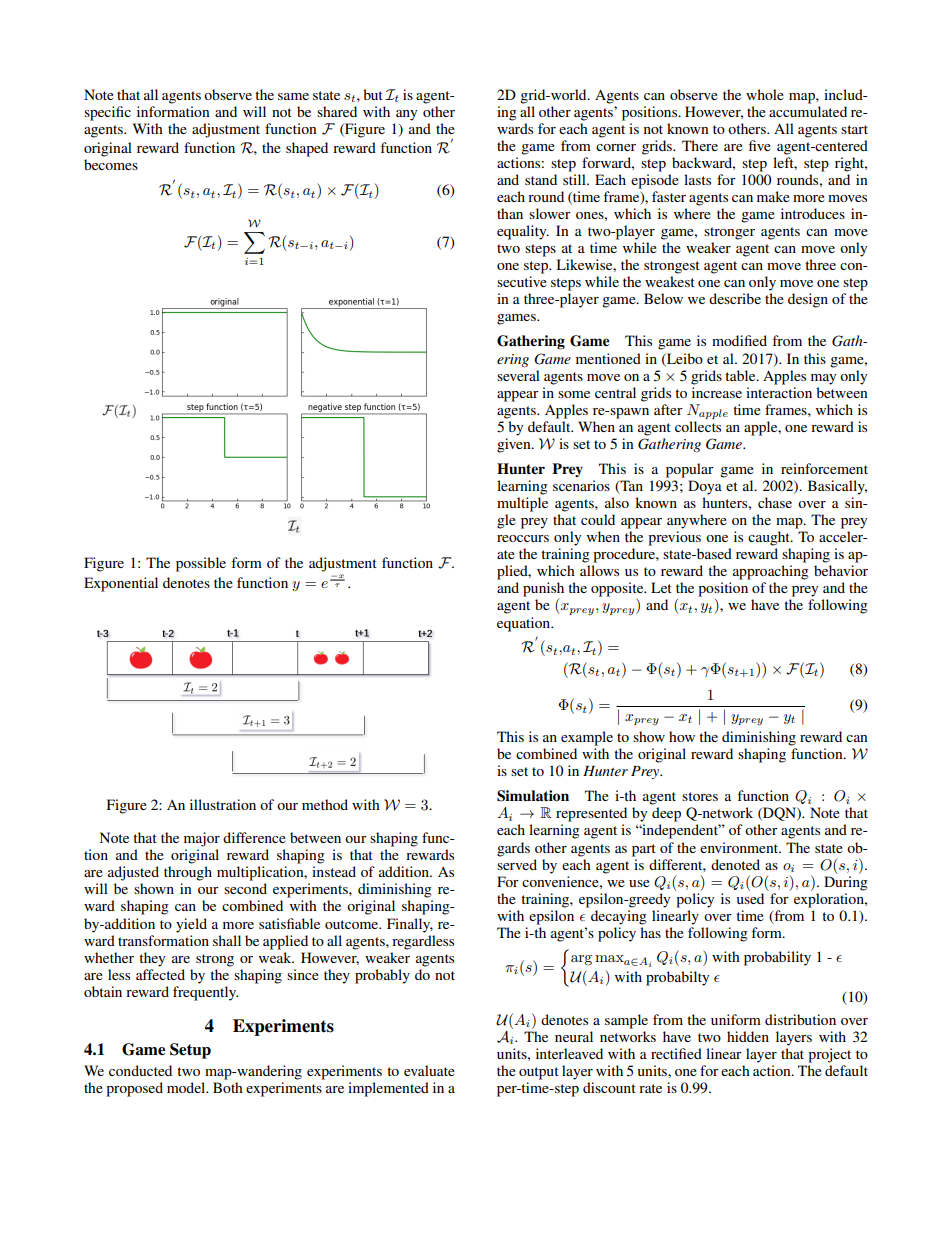  What do you see at coordinates (541, 179) in the image?
I see `stand` at bounding box center [541, 179].
